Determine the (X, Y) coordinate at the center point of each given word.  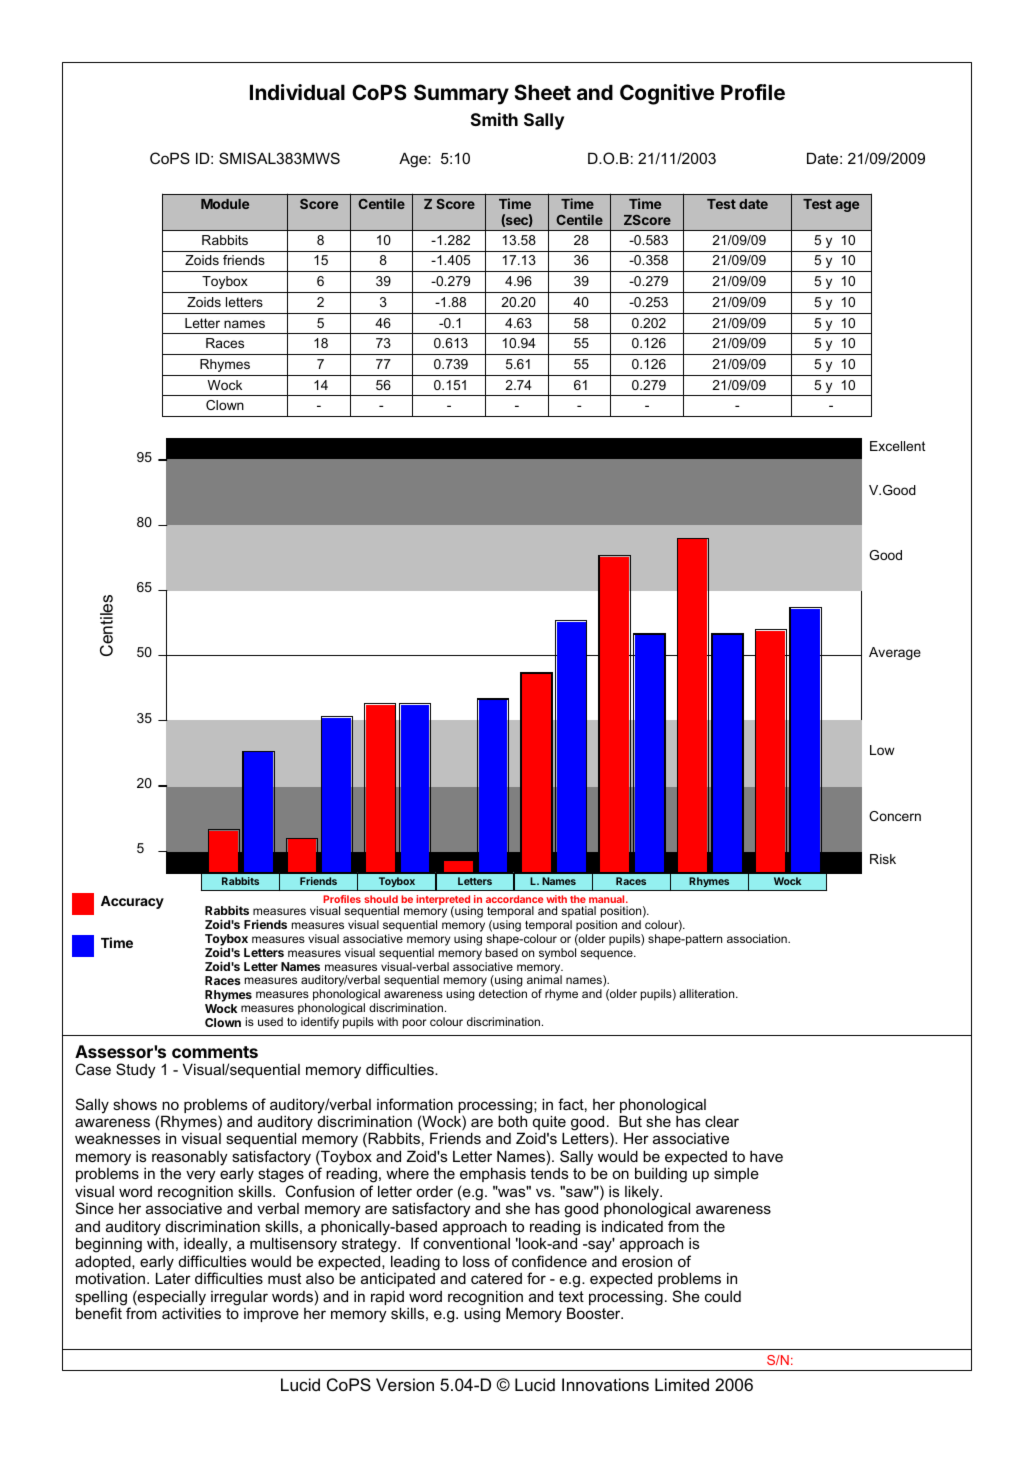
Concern (895, 816)
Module (225, 204)
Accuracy (132, 902)
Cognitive (667, 94)
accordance (514, 899)
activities (191, 1313)
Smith (494, 119)
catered (496, 1278)
